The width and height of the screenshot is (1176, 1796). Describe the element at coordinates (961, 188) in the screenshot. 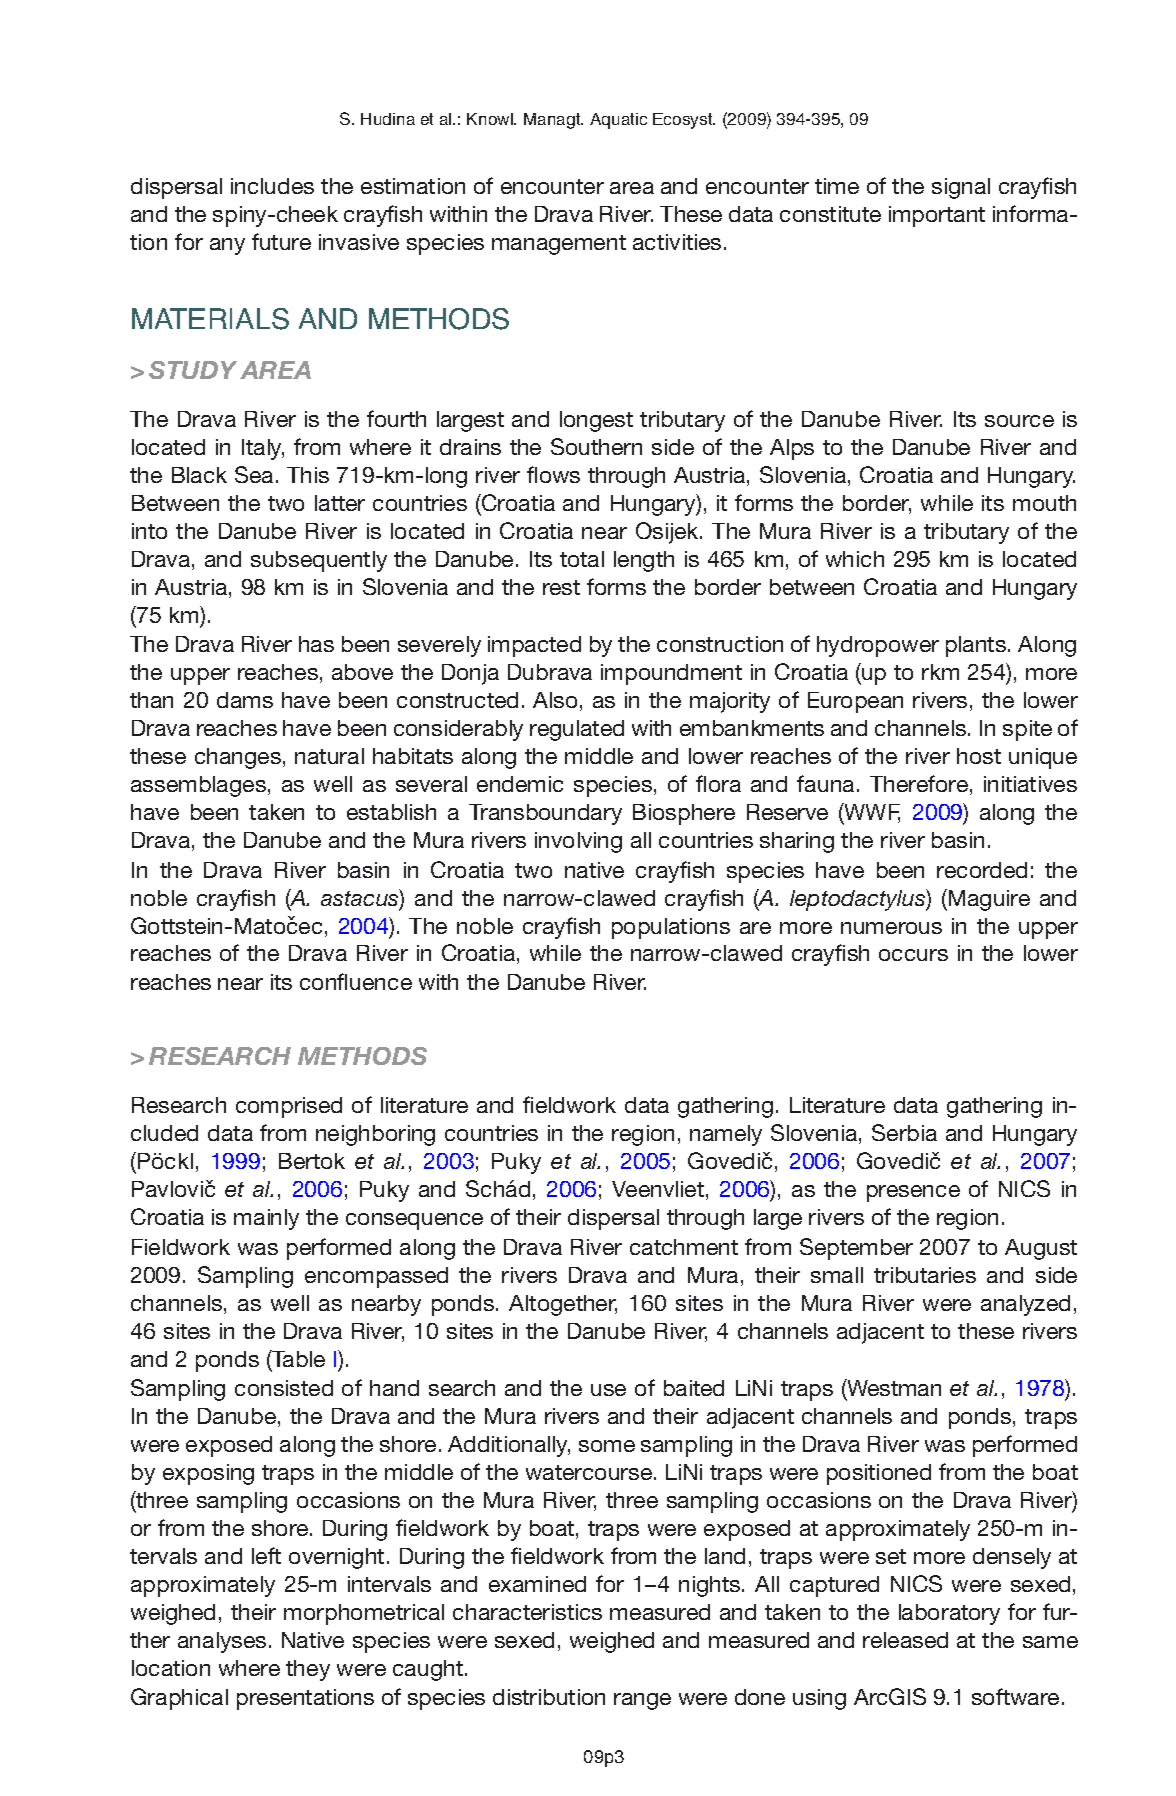

I see `signal` at that location.
